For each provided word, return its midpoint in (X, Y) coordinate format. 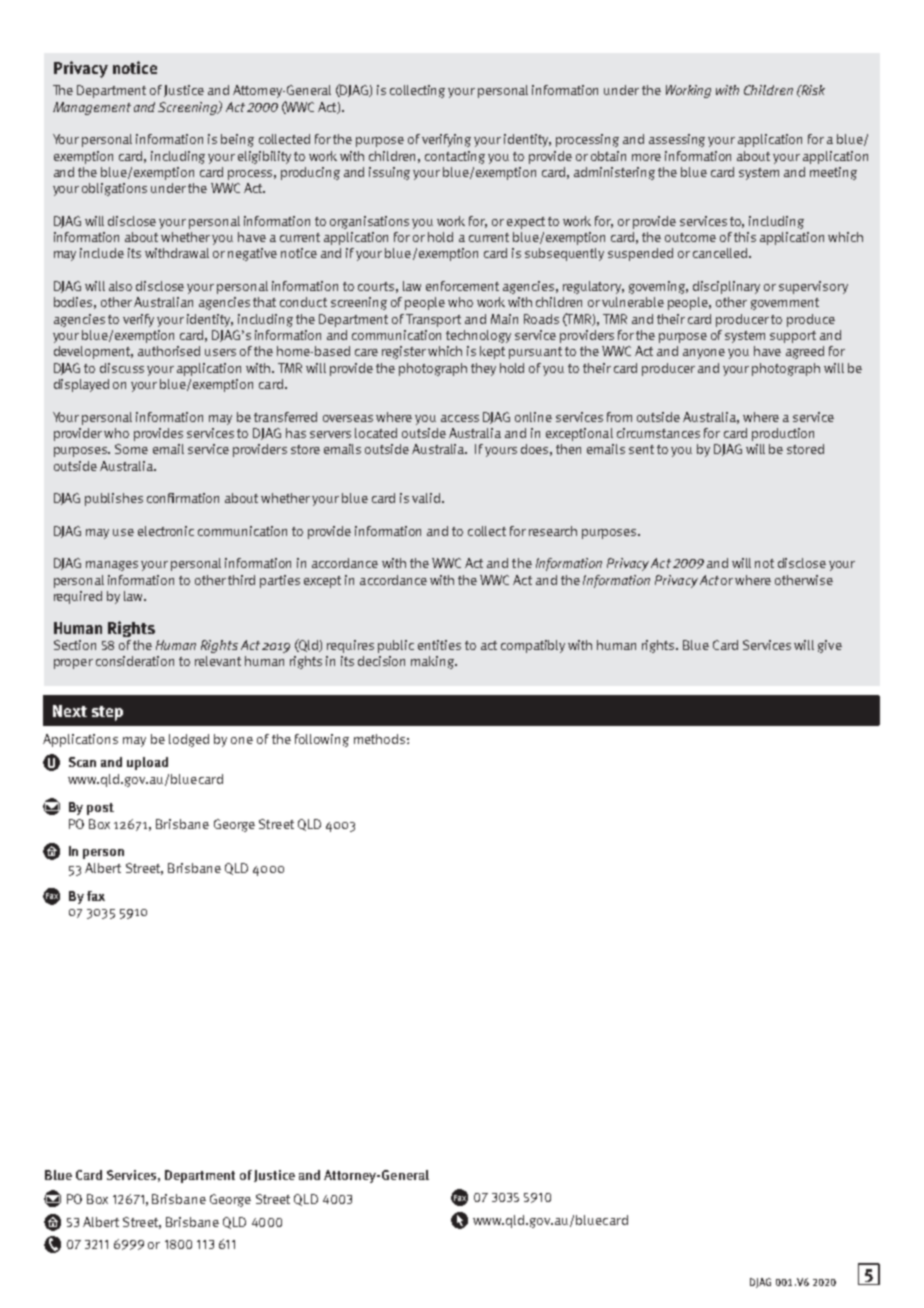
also (120, 286)
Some (131, 449)
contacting (455, 157)
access (460, 418)
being (237, 140)
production (783, 434)
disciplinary (726, 287)
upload (147, 763)
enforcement (462, 286)
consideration (135, 661)
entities (439, 645)
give (830, 646)
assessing (677, 140)
